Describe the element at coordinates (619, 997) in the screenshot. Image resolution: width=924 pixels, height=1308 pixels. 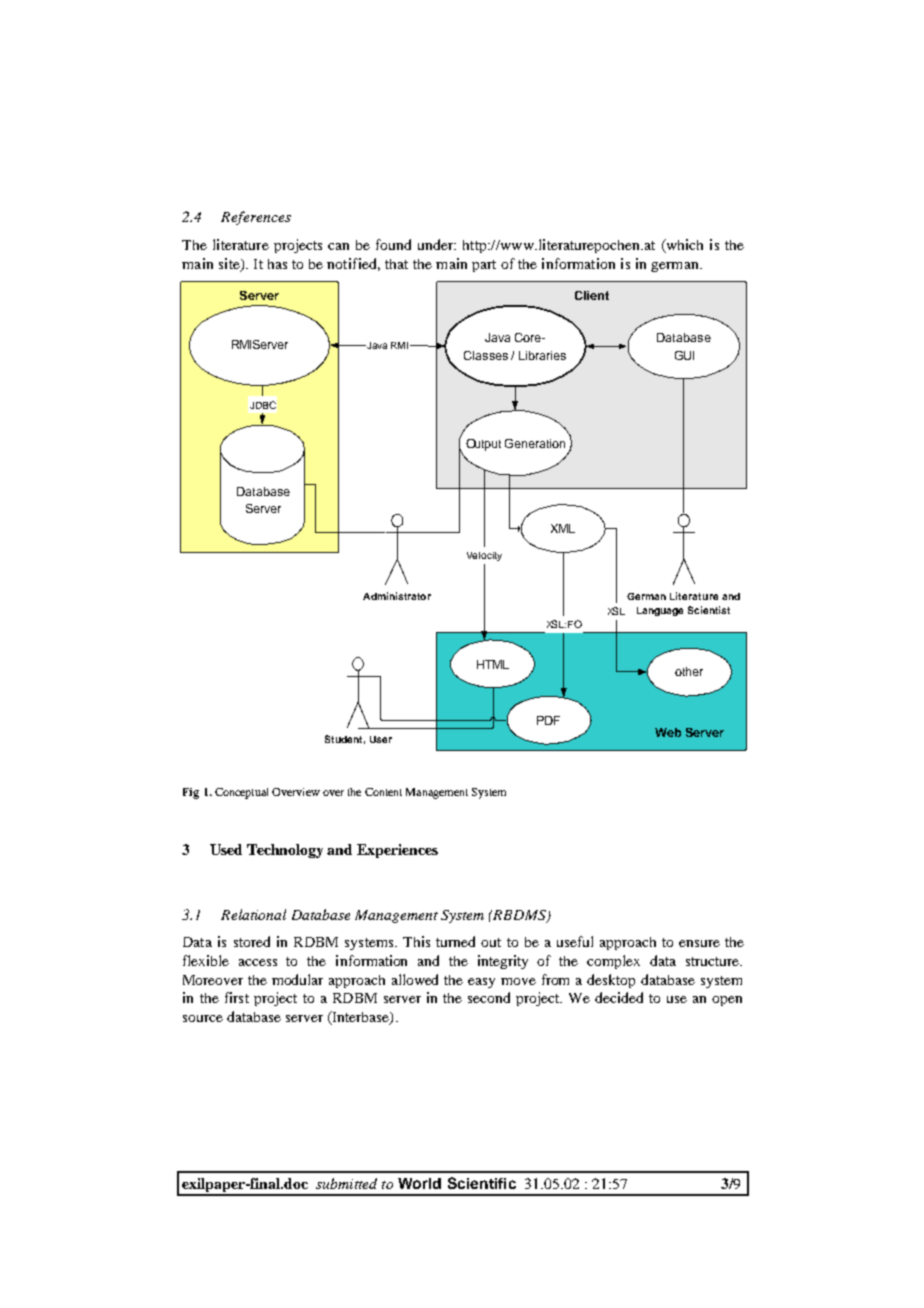
I see `decided` at that location.
